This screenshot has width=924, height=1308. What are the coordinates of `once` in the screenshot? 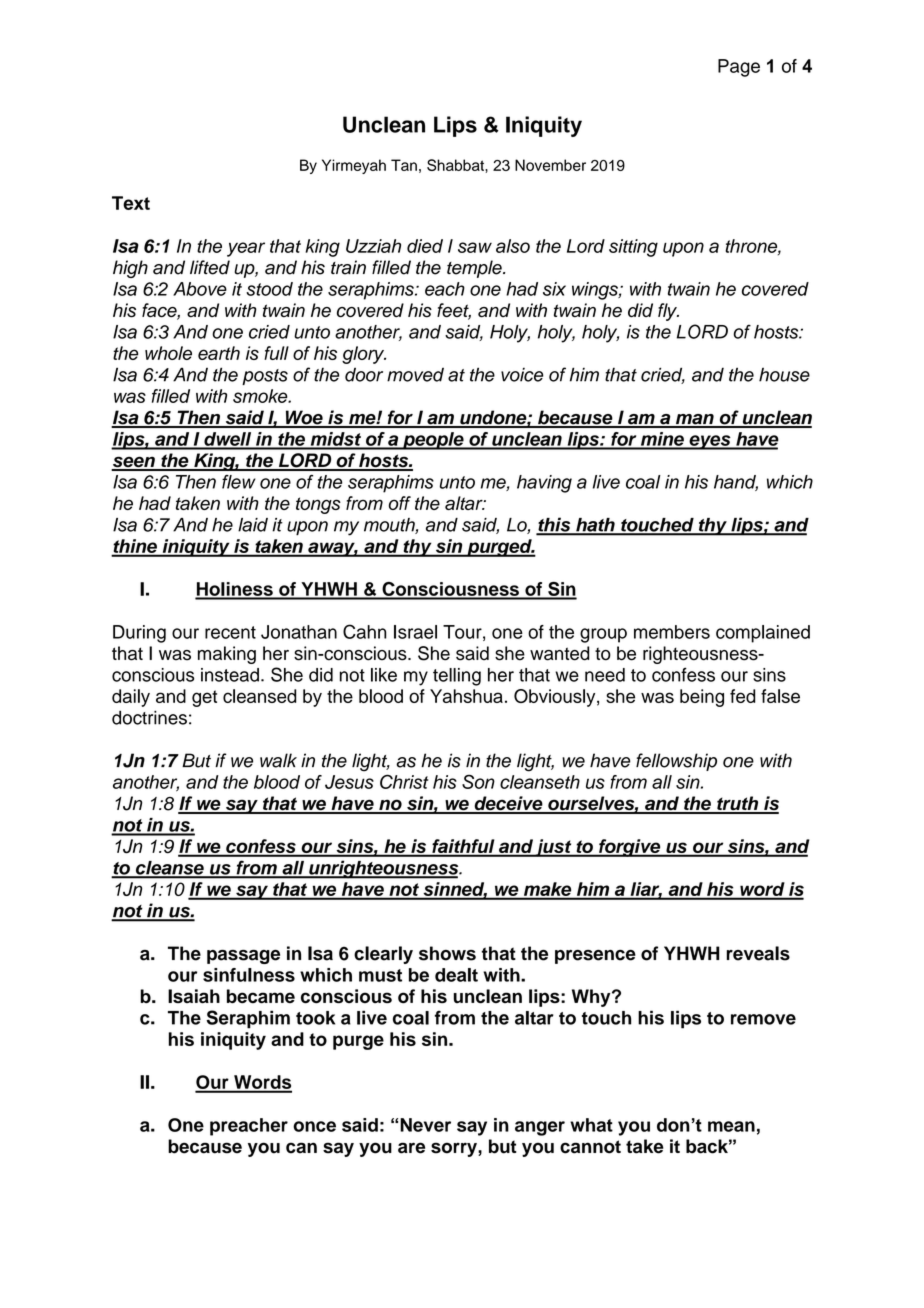 It's located at (314, 1126).
